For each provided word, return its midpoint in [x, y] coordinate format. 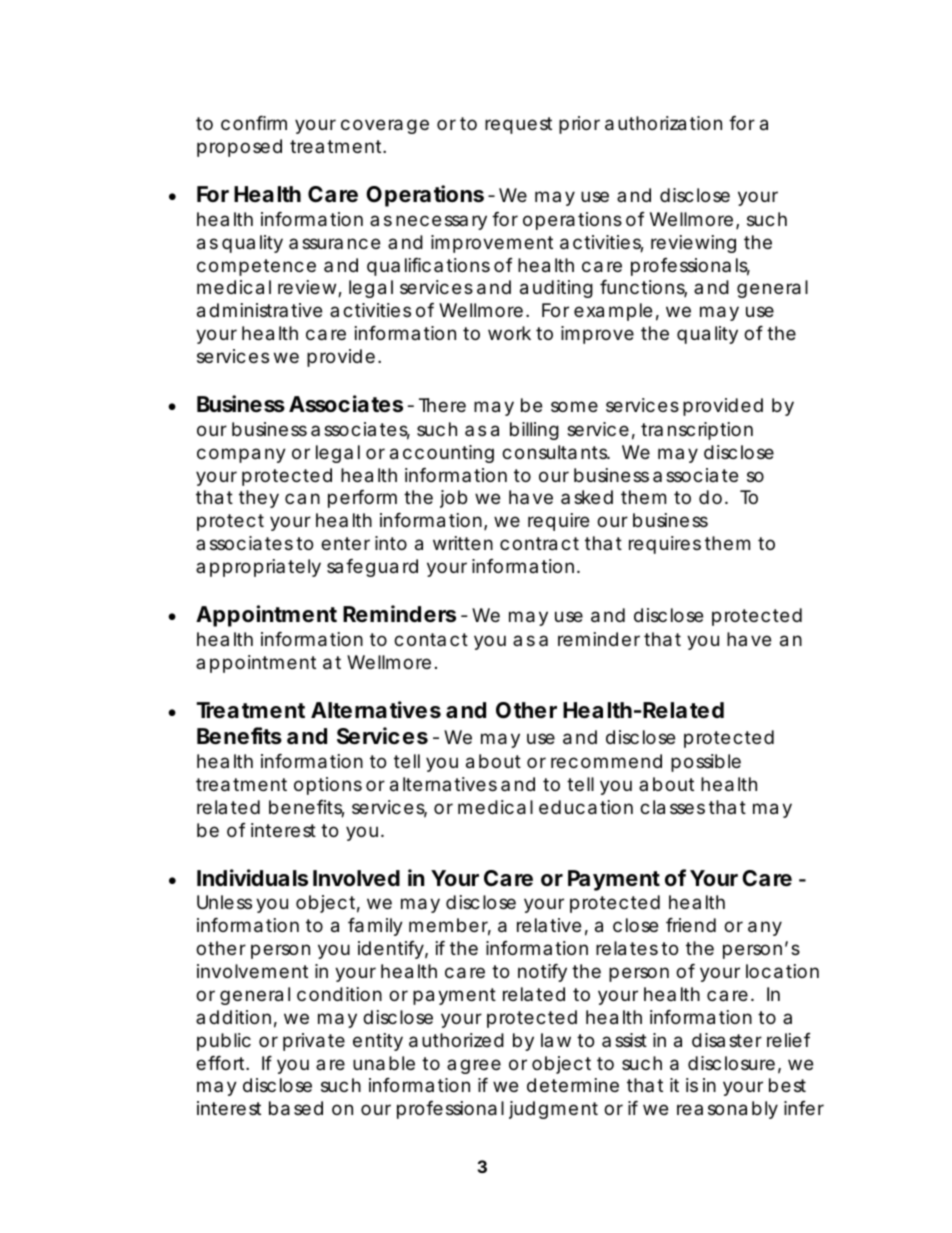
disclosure [731, 1063]
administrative [259, 310]
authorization [663, 123]
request [518, 125]
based [296, 1108]
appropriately [258, 568]
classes [672, 807]
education [586, 807]
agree [474, 1066]
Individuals [252, 878]
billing [534, 431]
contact [431, 639]
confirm [254, 123]
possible [706, 763]
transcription [697, 431]
